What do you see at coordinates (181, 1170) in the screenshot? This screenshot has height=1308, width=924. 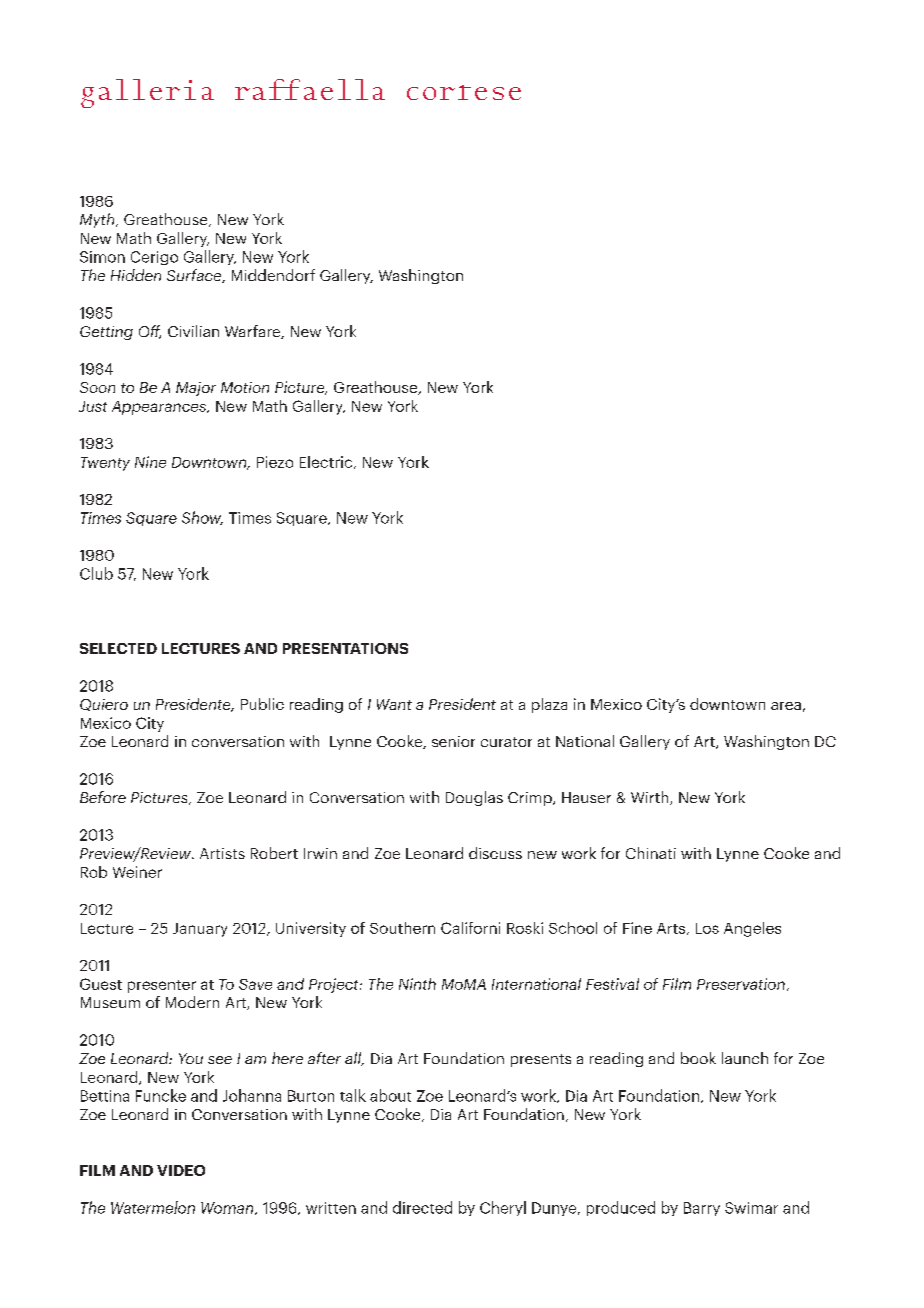 I see `VIDEO` at bounding box center [181, 1170].
